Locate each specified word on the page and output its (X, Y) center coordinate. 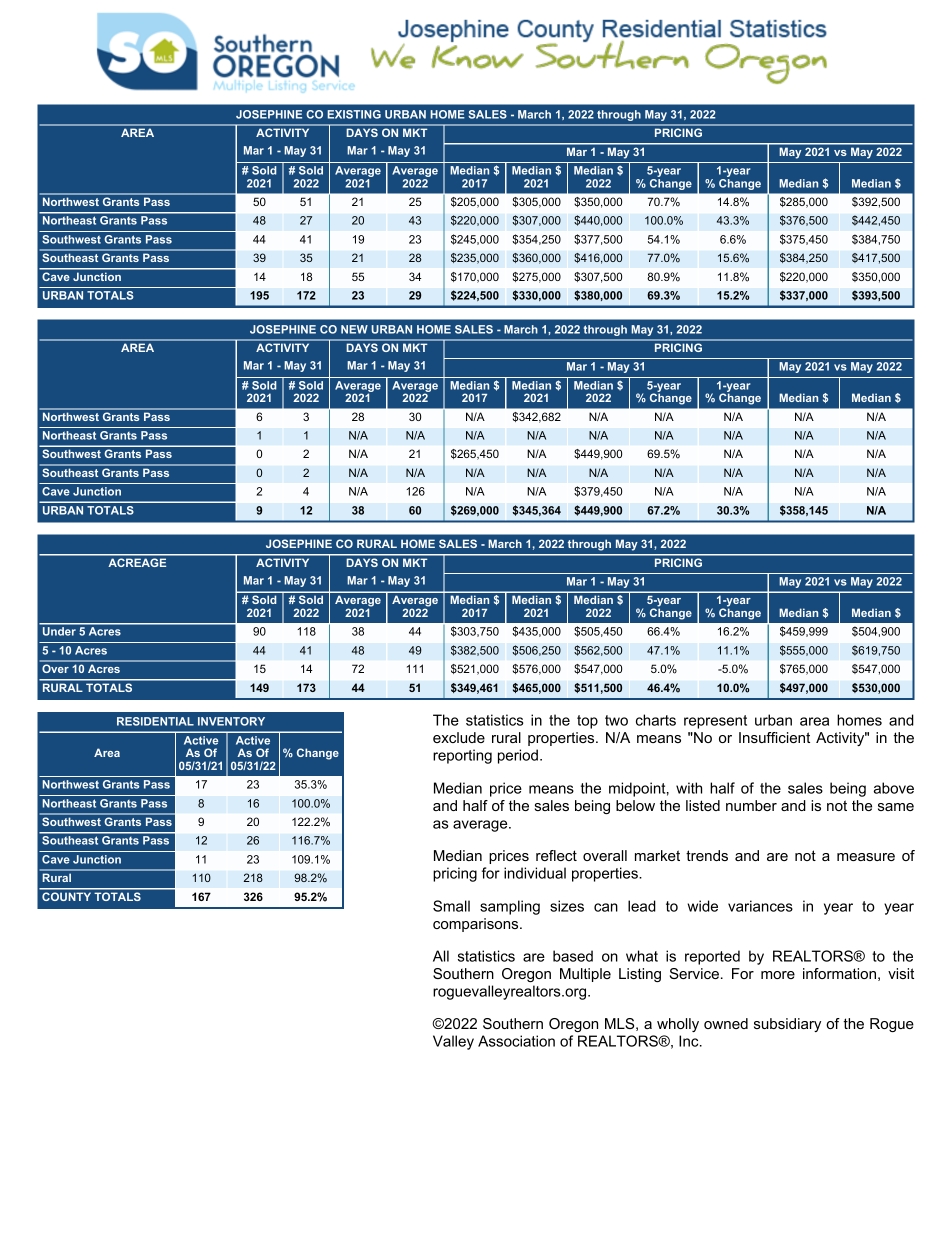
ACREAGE (137, 563)
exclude (459, 737)
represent (715, 722)
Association (516, 1041)
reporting (462, 756)
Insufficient (774, 737)
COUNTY (66, 897)
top (587, 722)
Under (59, 631)
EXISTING (354, 114)
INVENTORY (231, 721)
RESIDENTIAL (155, 721)
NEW (354, 329)
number (751, 805)
